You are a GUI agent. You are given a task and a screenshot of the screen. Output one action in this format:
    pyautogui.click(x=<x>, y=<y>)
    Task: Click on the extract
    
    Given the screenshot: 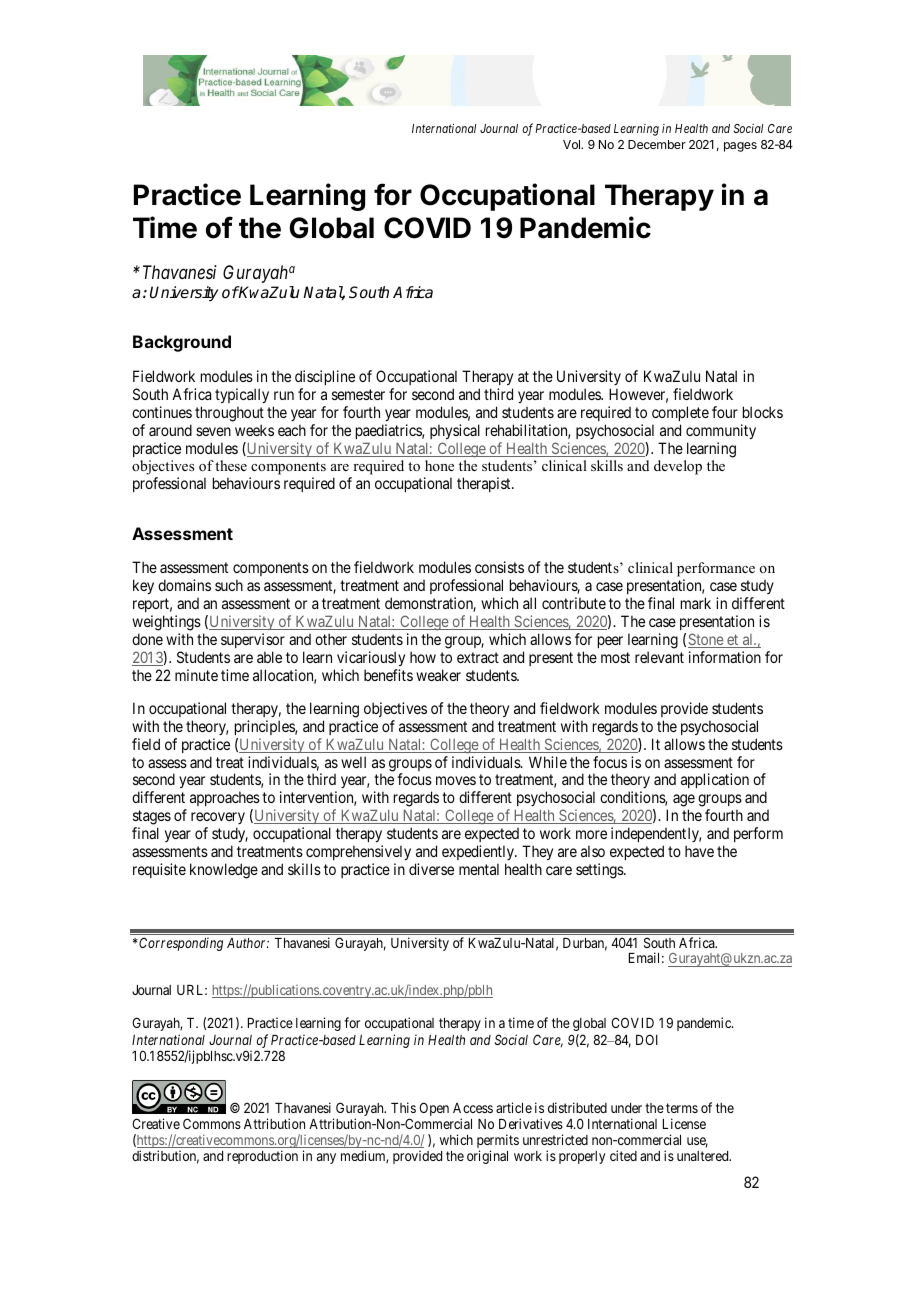 What is the action you would take?
    pyautogui.click(x=478, y=657)
